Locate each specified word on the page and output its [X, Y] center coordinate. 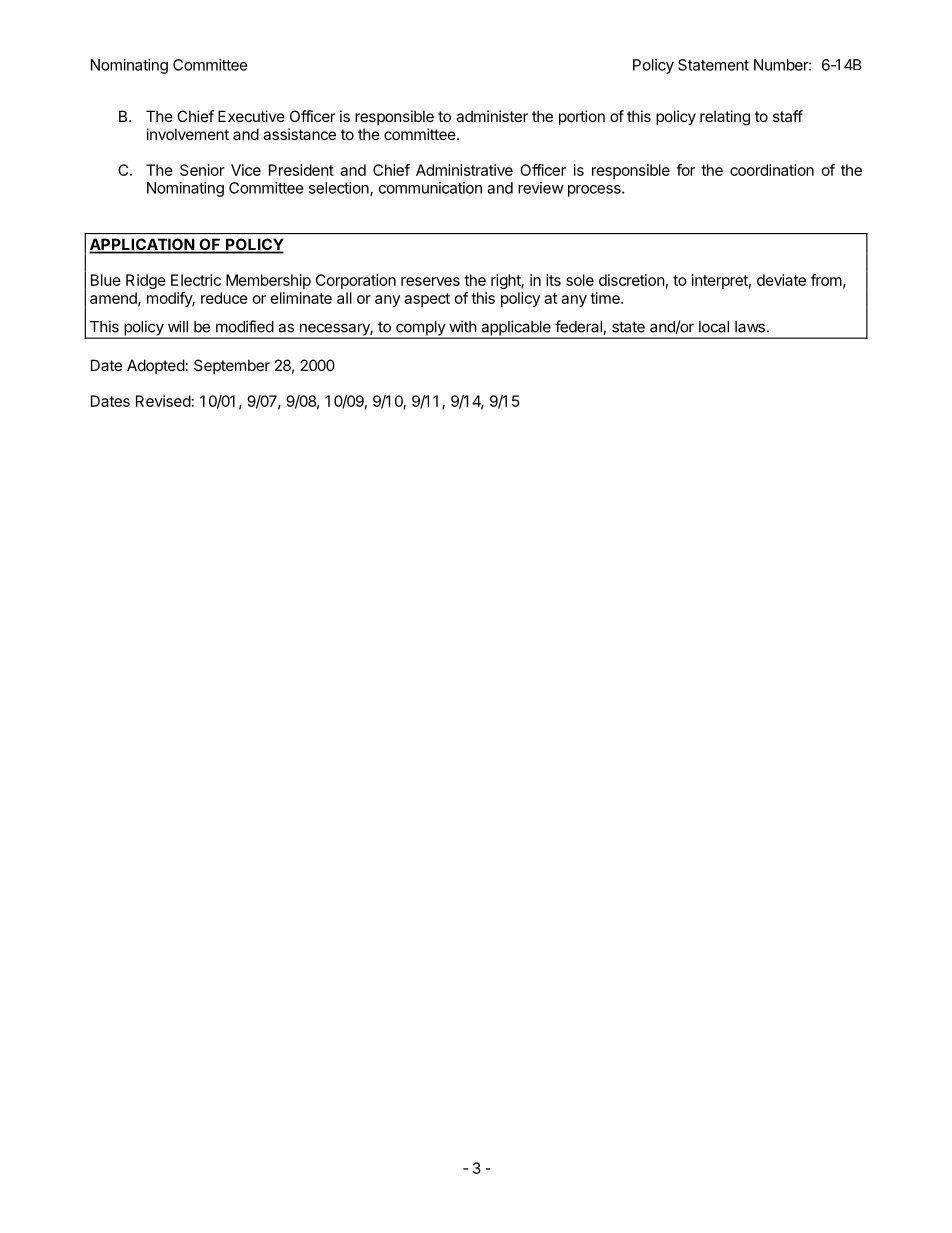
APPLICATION [142, 245]
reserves [430, 281]
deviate [781, 280]
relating [725, 118]
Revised [163, 401]
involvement [188, 134]
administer [492, 116]
